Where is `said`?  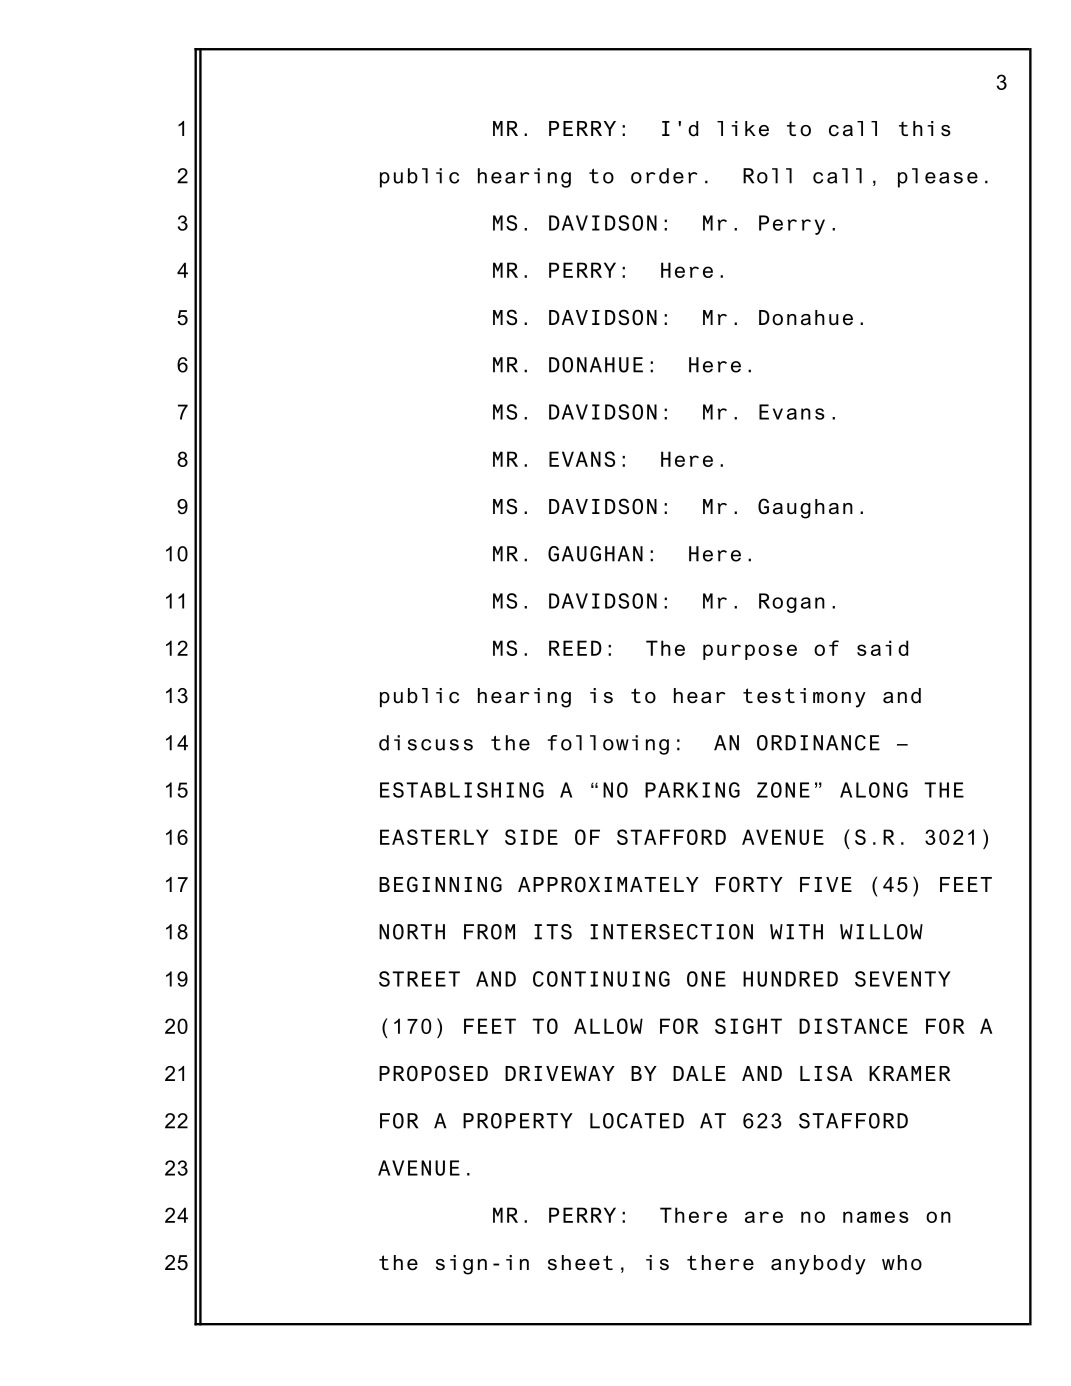
said is located at coordinates (882, 648).
